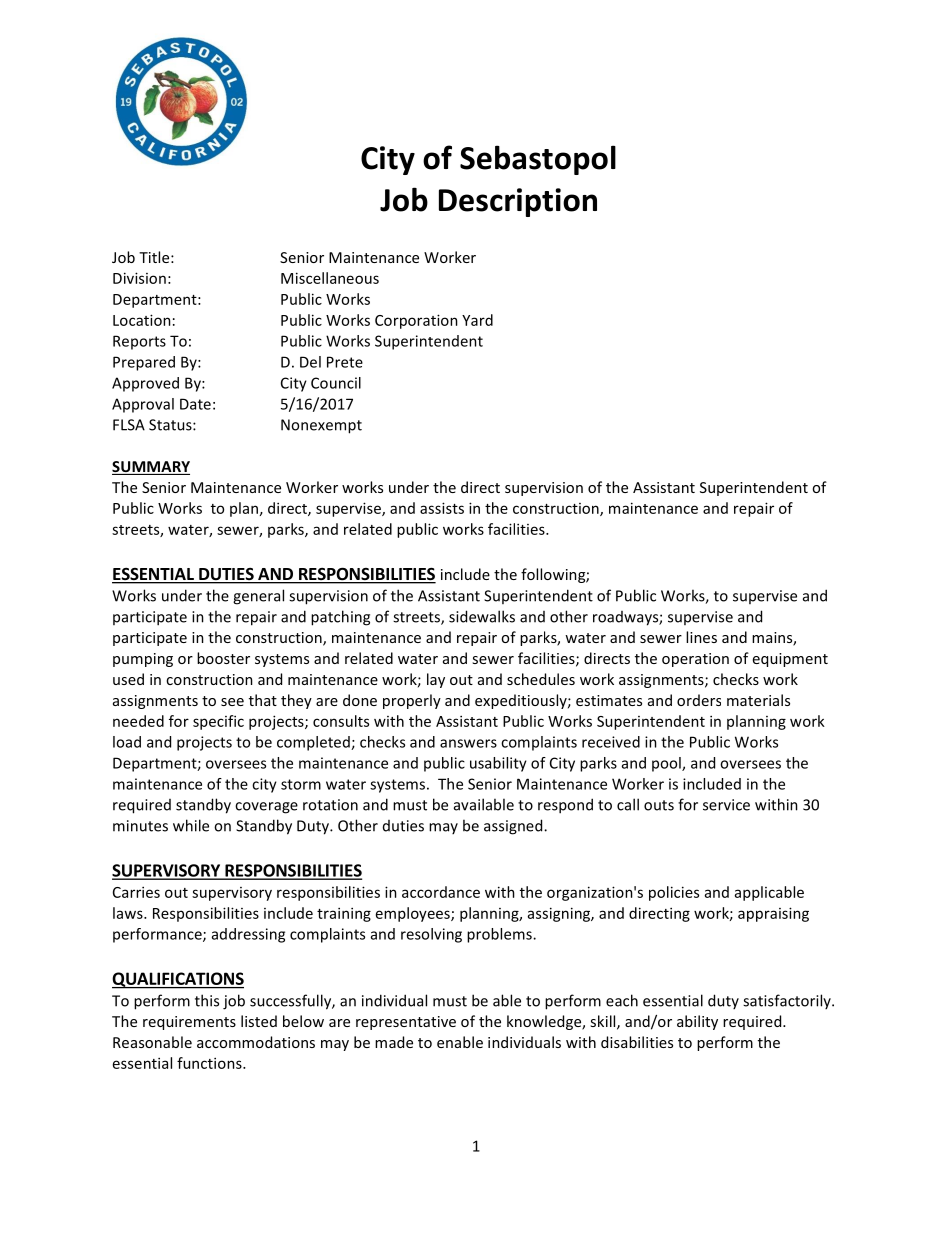  Describe the element at coordinates (436, 680) in the screenshot. I see `lay` at that location.
